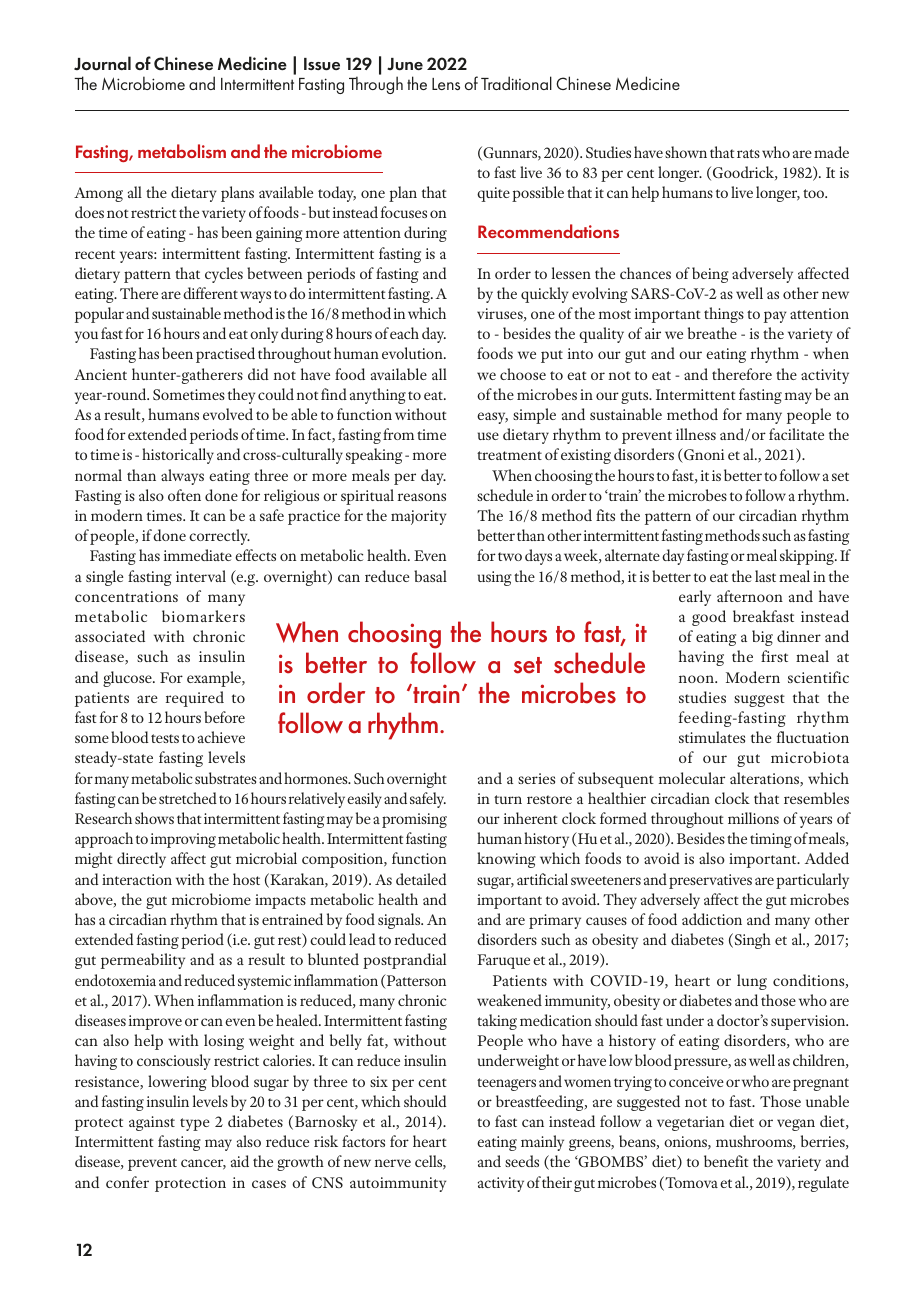 The width and height of the document is (924, 1308). Describe the element at coordinates (748, 153) in the document. I see `rats` at that location.
